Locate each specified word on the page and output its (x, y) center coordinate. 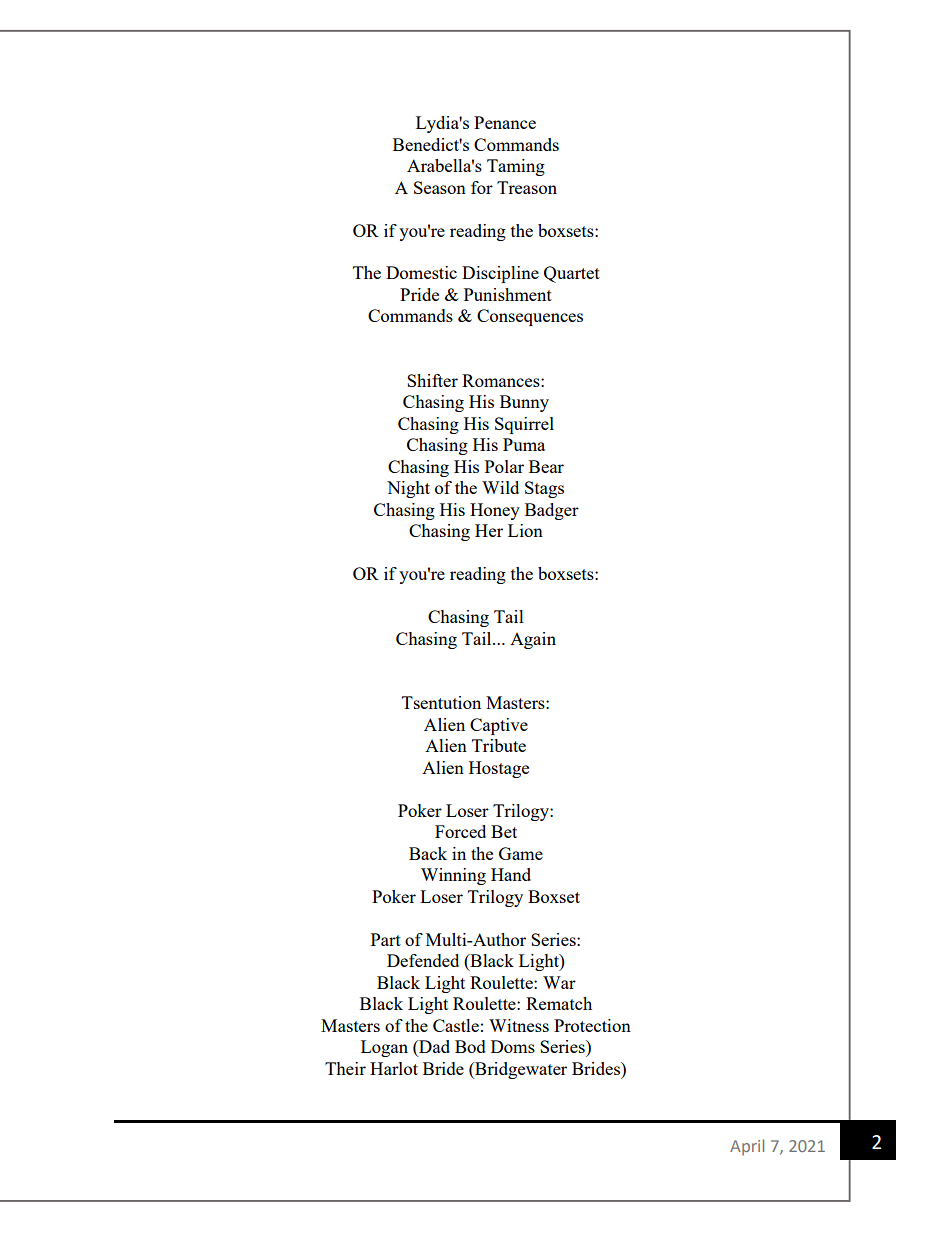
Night (408, 489)
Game (521, 853)
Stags (544, 489)
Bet (504, 831)
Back (428, 853)
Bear (546, 466)
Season (440, 187)
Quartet (572, 274)
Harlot (394, 1068)
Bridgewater (520, 1070)
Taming (516, 167)
